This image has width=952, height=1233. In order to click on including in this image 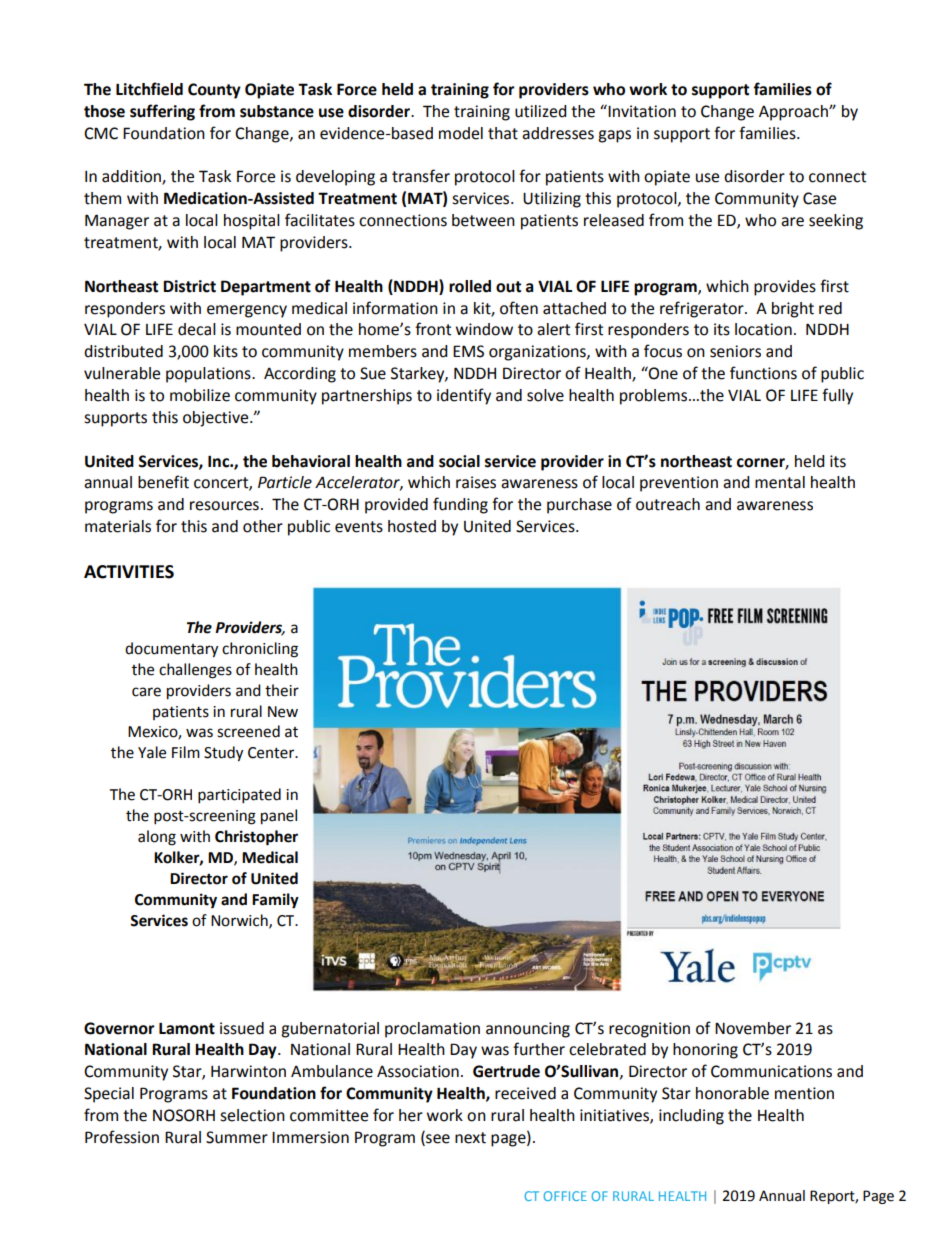, I will do `click(691, 1117)`.
